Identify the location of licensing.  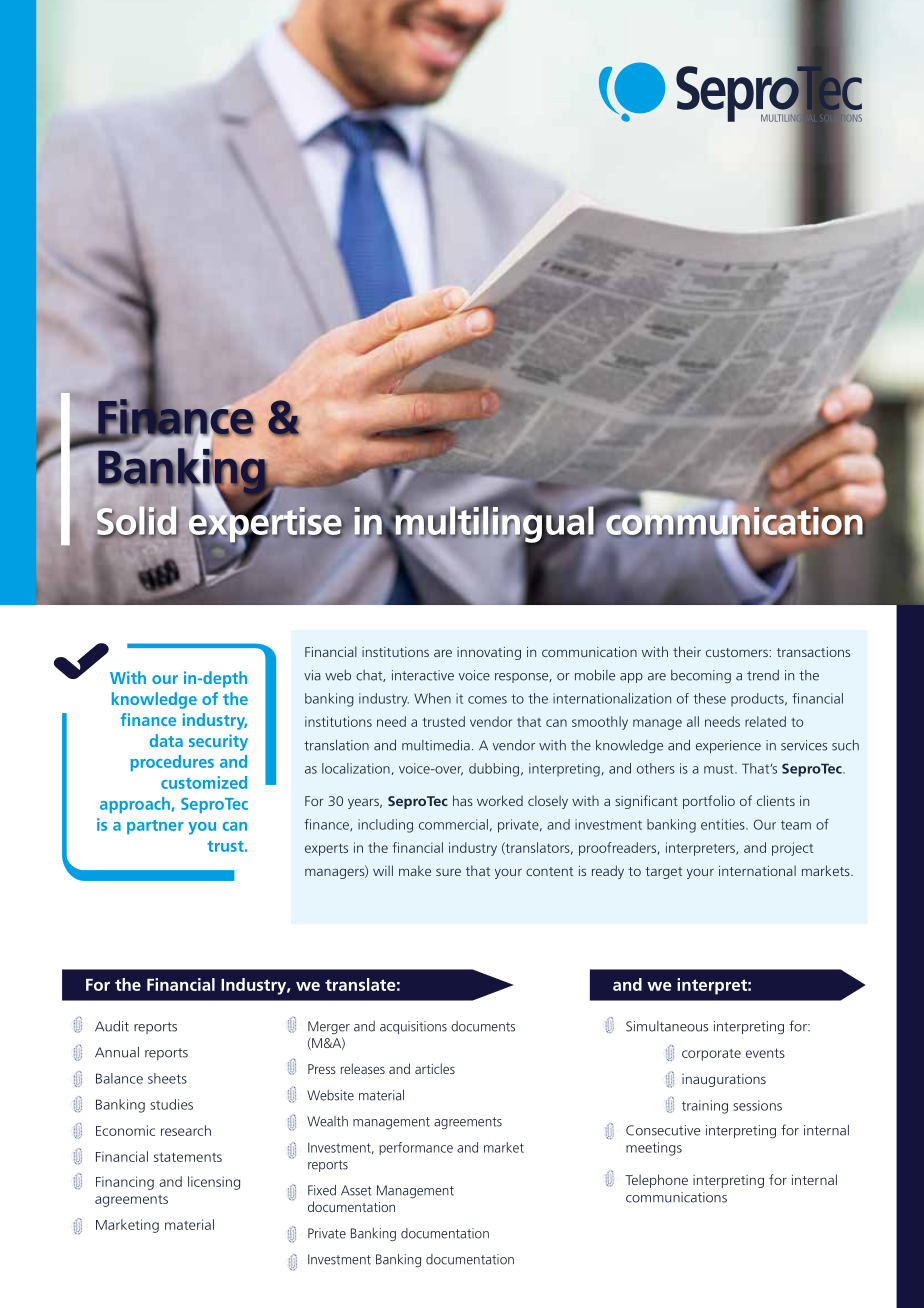
(214, 1183).
